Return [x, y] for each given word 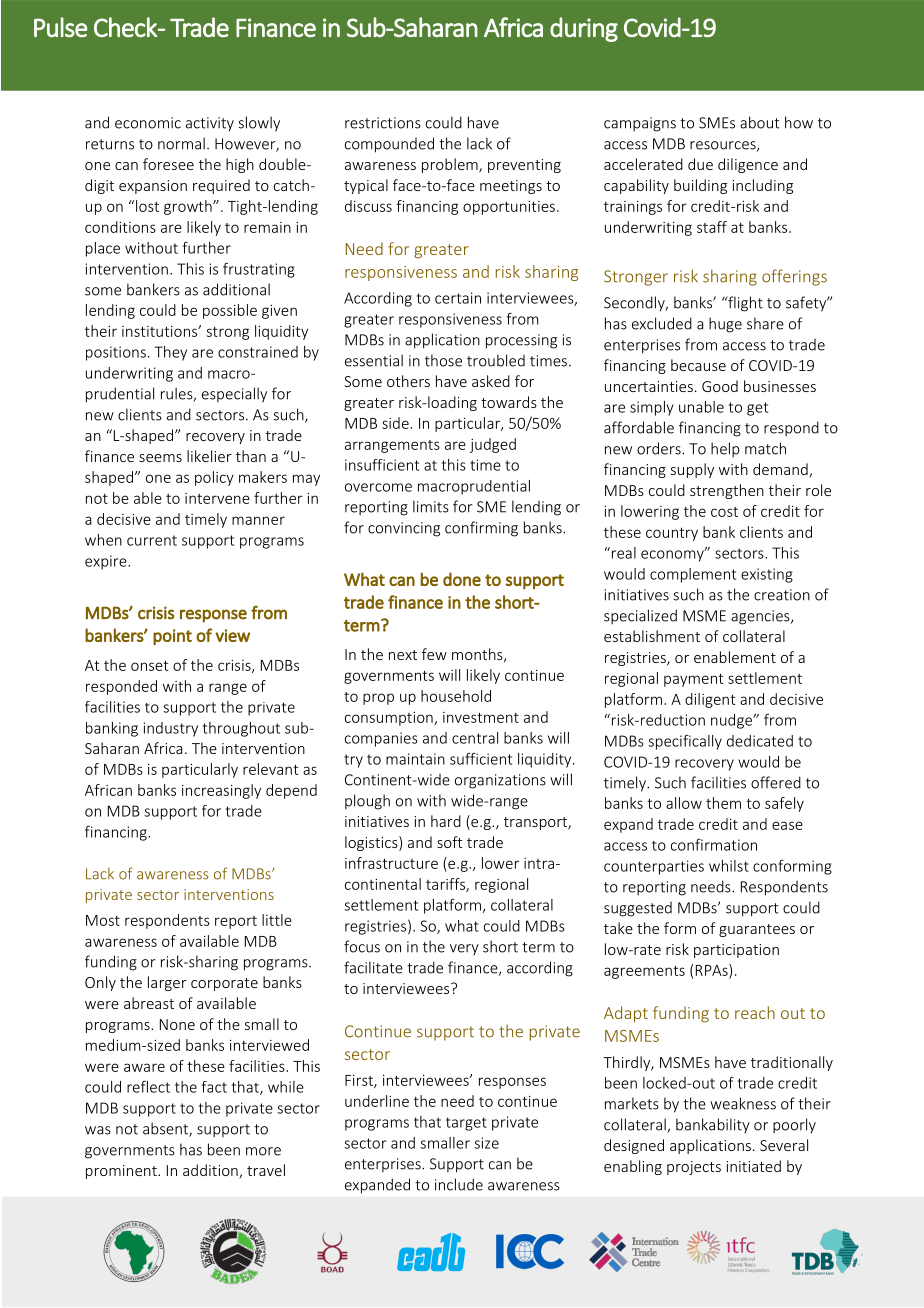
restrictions [383, 123]
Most [103, 920]
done [462, 579]
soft [450, 842]
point [172, 637]
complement [693, 575]
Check [126, 27]
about [760, 122]
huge [725, 325]
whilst [729, 866]
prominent [122, 1172]
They [171, 353]
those [443, 360]
